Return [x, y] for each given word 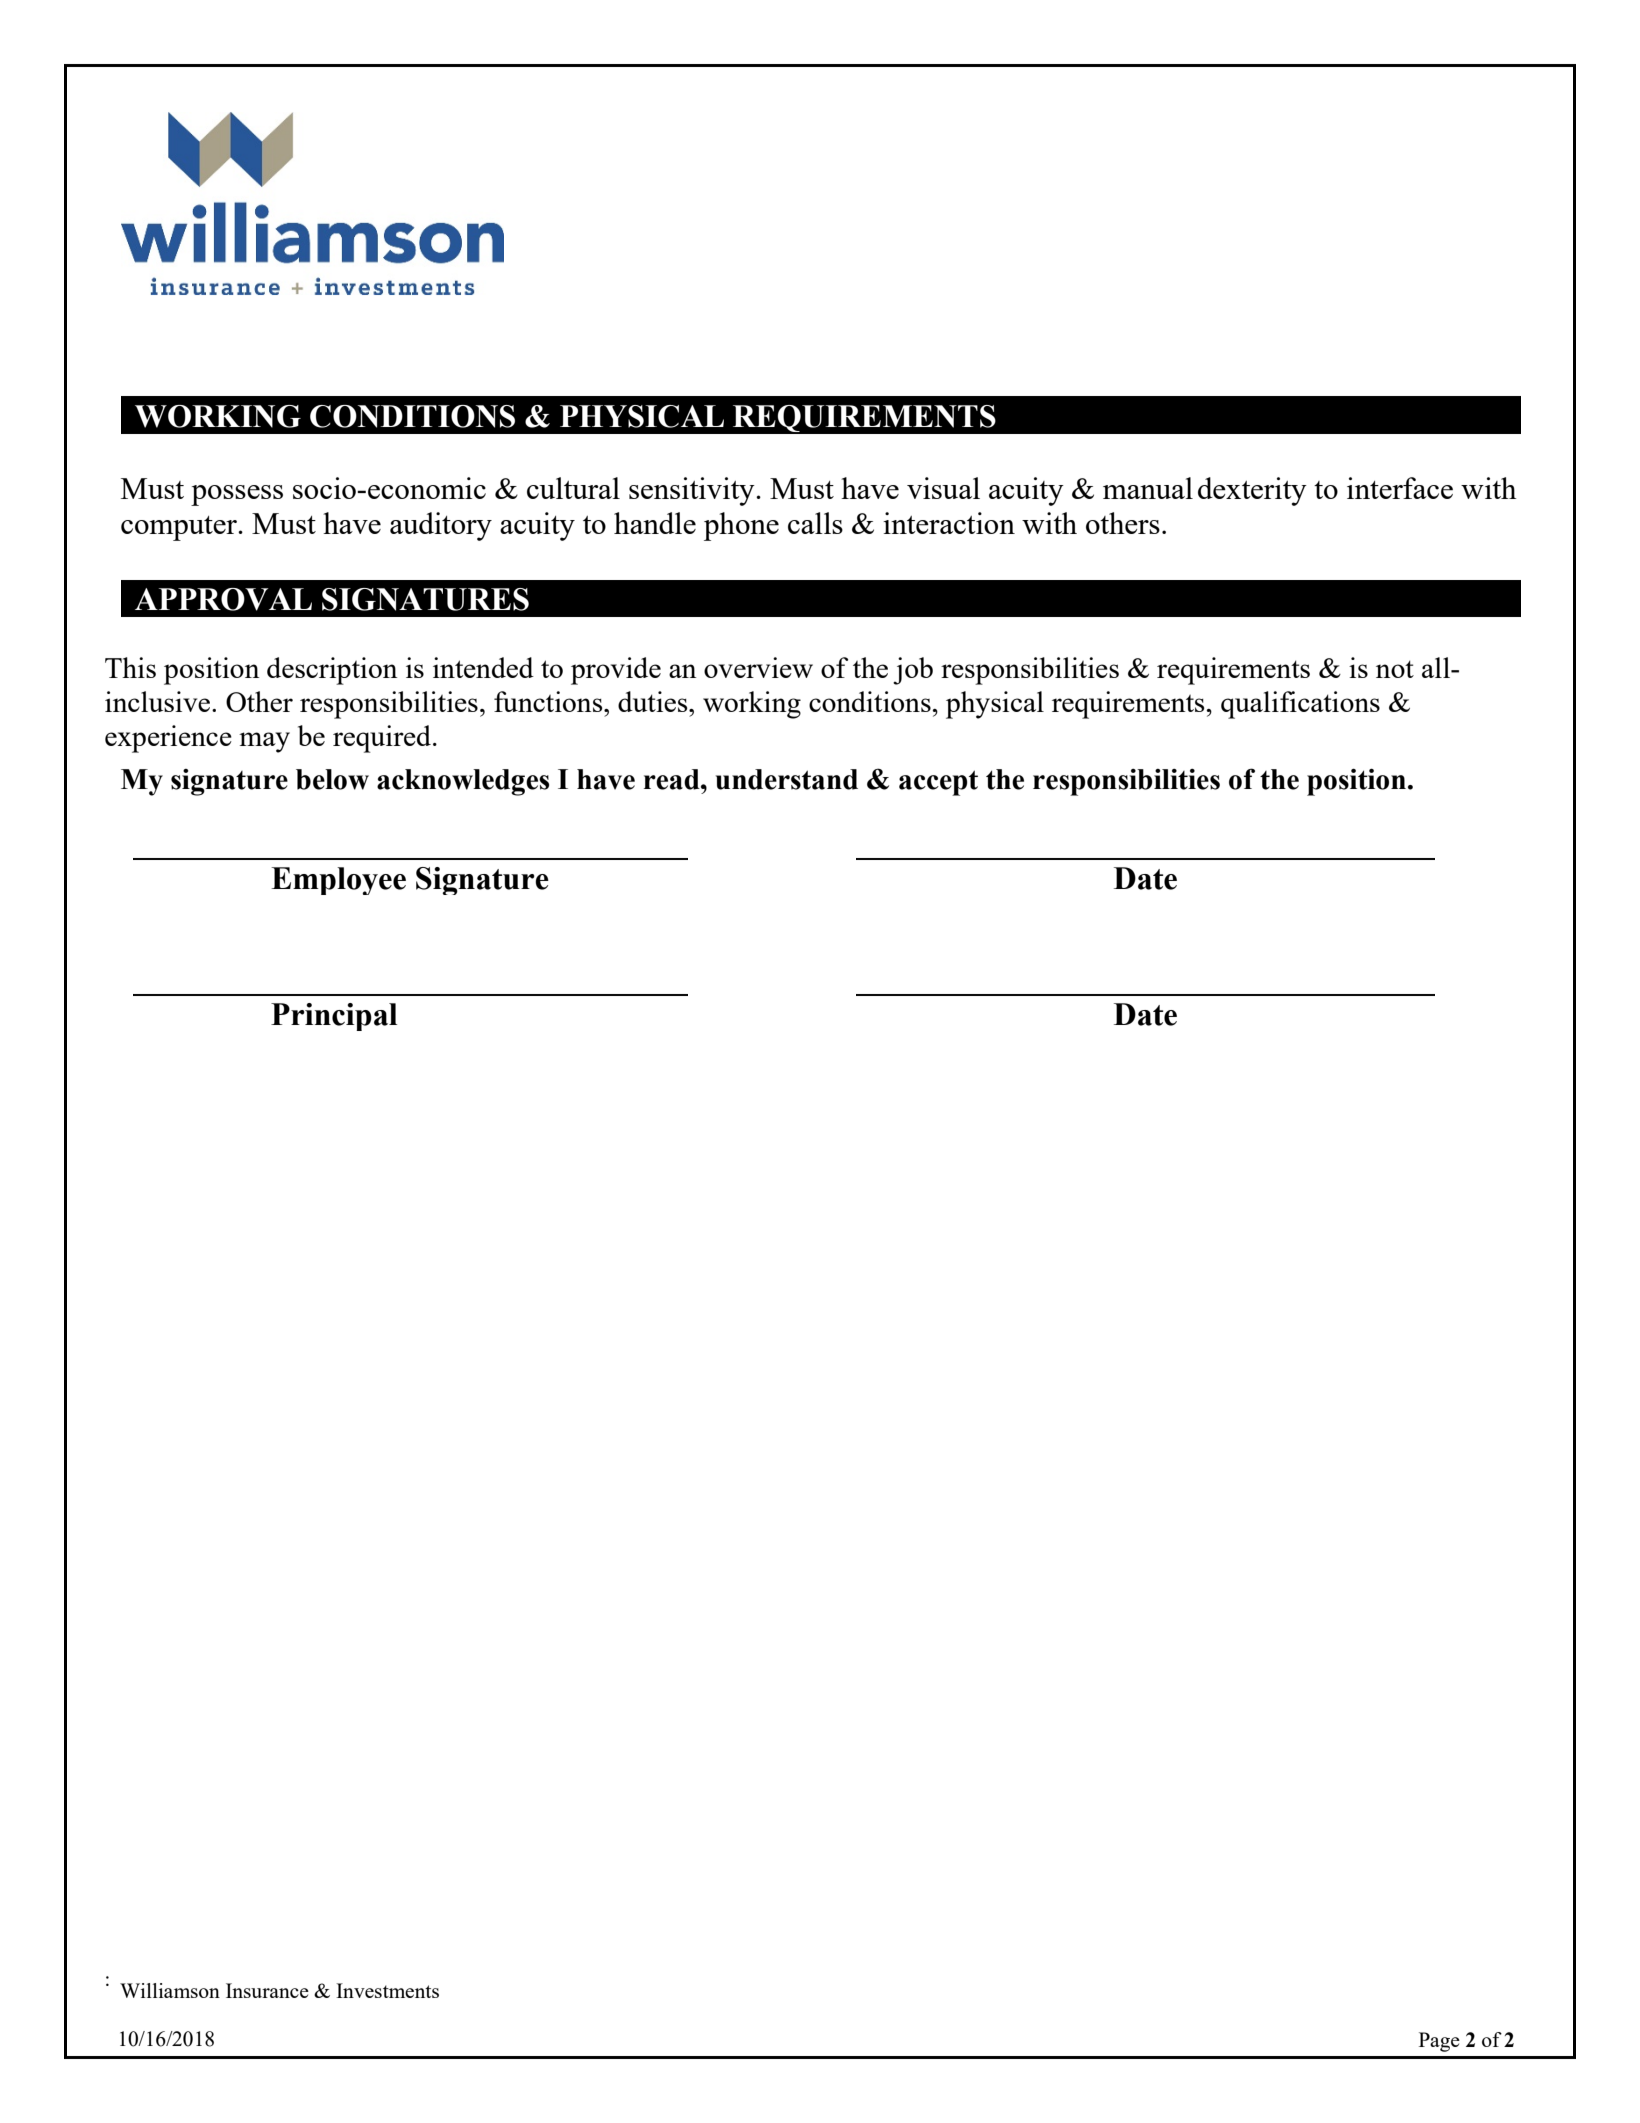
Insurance [267, 1990]
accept [938, 783]
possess [237, 495]
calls [815, 523]
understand [787, 779]
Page [1439, 2042]
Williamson [170, 1990]
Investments [387, 1990]
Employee [338, 881]
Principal [334, 1017]
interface [1400, 488]
